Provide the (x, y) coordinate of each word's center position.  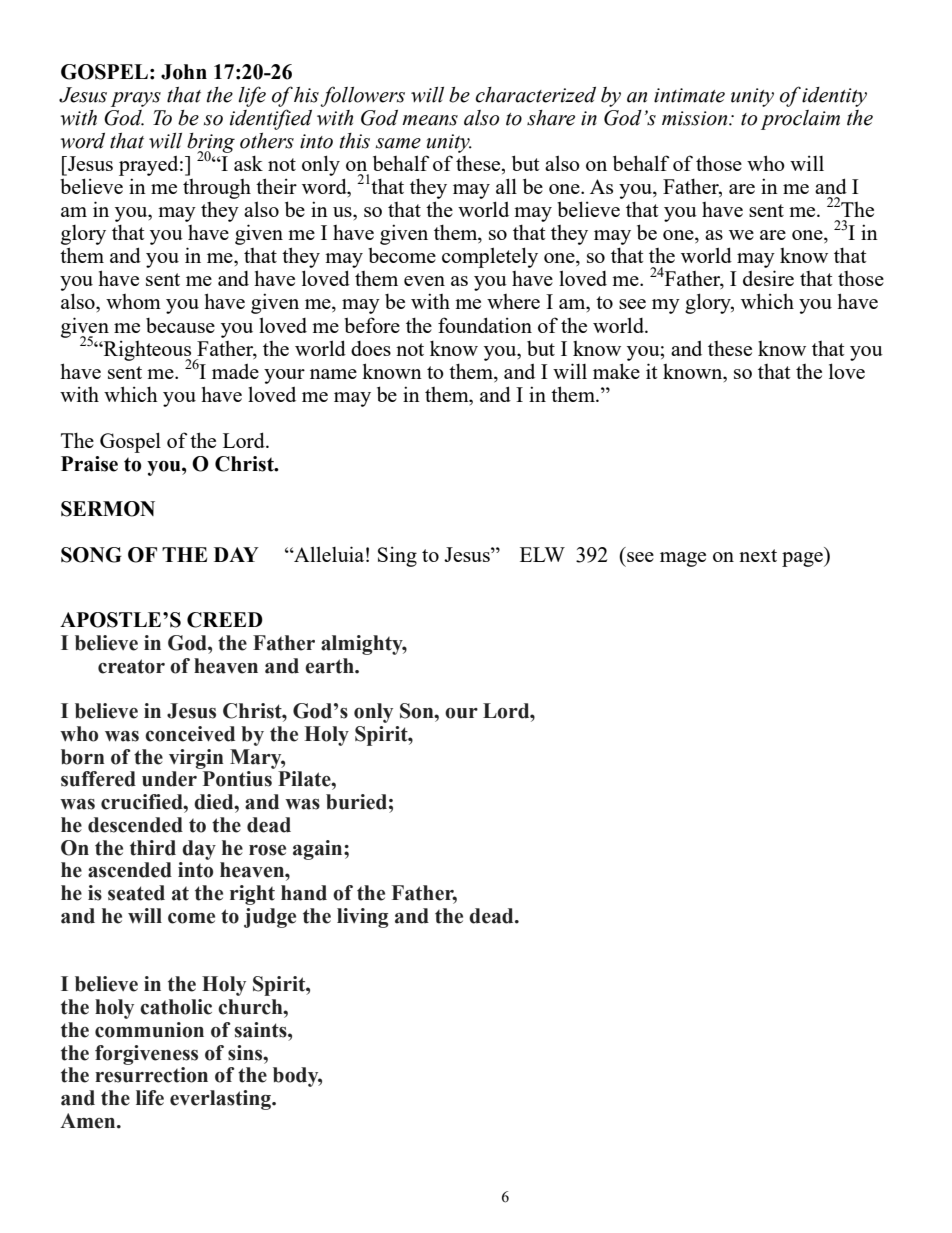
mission (696, 118)
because (180, 325)
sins (246, 1053)
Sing (397, 556)
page (803, 559)
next (758, 555)
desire (768, 278)
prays (136, 99)
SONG (91, 555)
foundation (485, 325)
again (319, 850)
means (430, 120)
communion (149, 1030)
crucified (143, 802)
